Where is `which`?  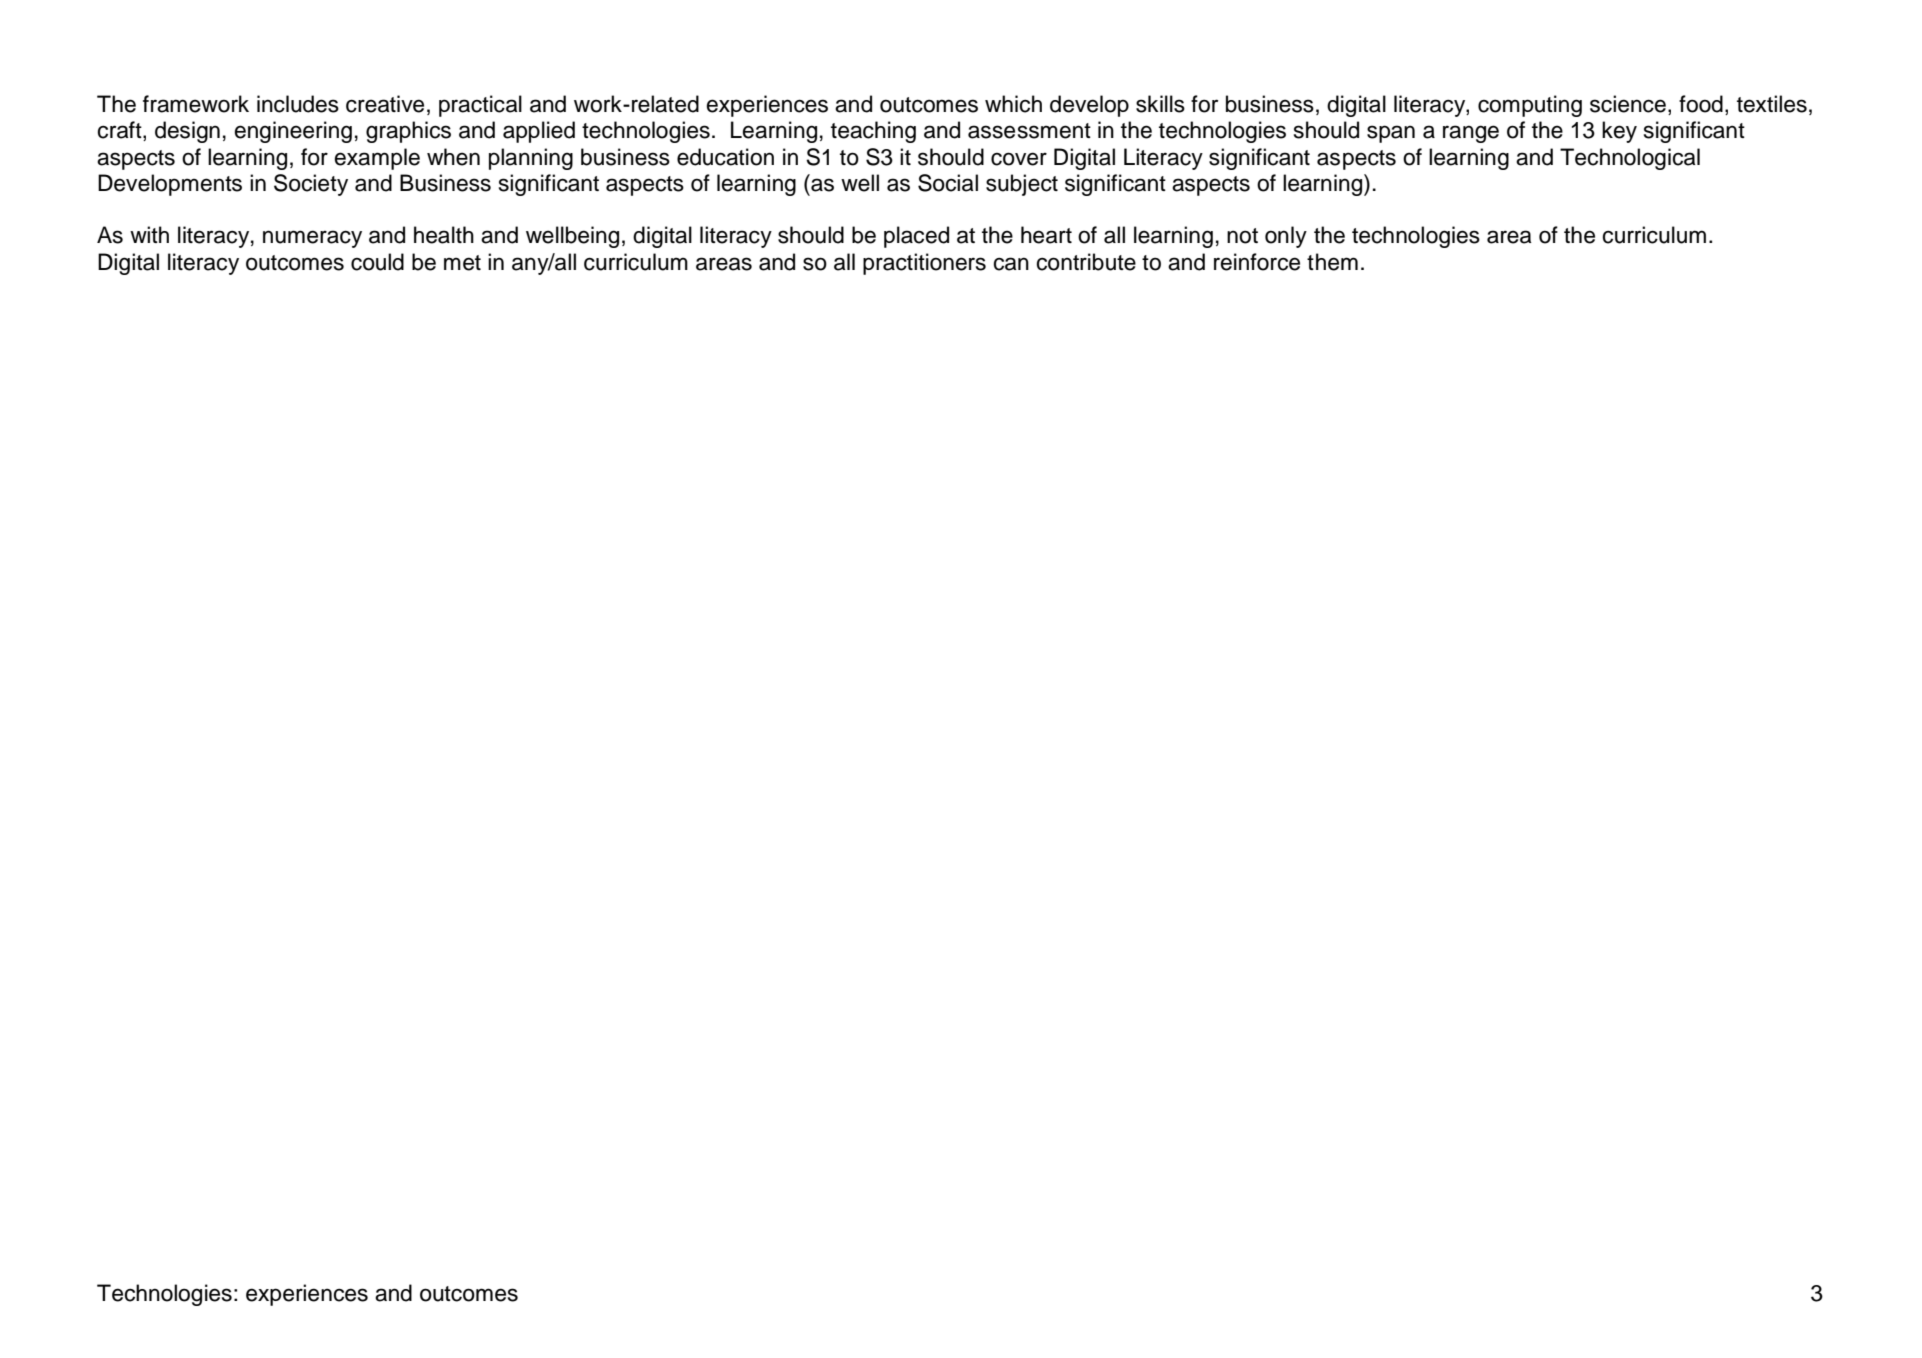 which is located at coordinates (1013, 104).
